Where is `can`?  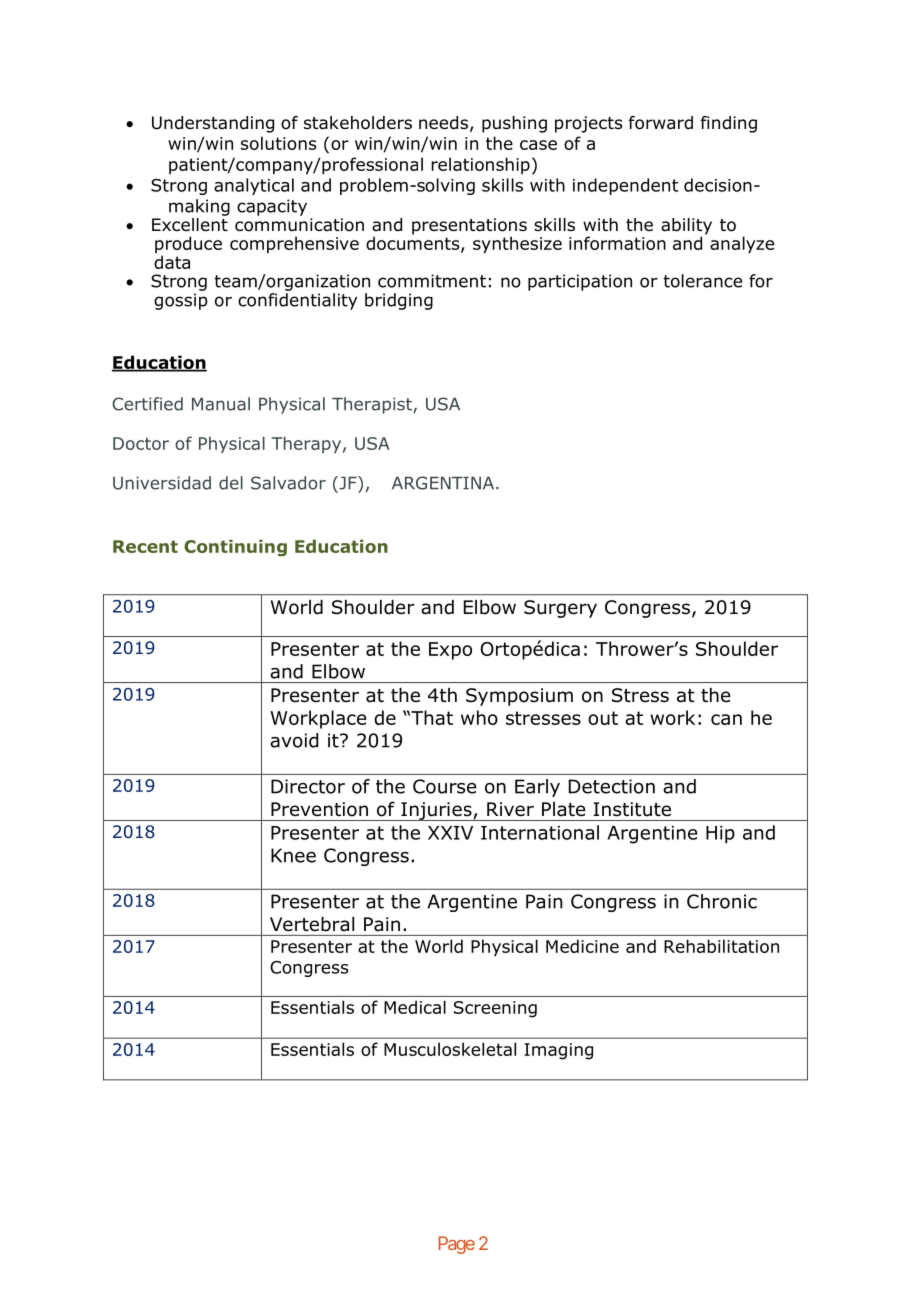
can is located at coordinates (726, 719).
